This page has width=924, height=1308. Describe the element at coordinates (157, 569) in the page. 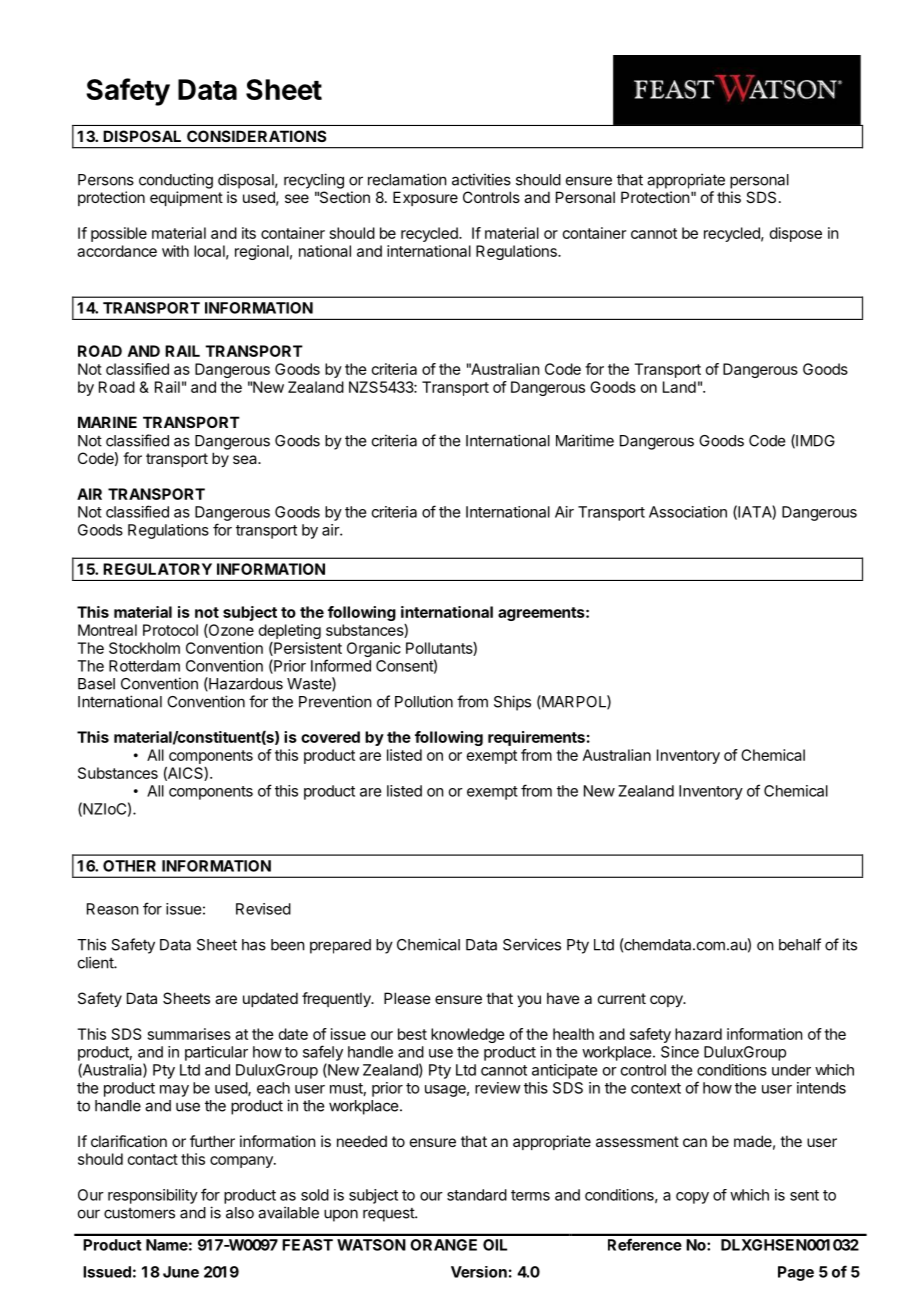

I see `REGULATORY` at that location.
